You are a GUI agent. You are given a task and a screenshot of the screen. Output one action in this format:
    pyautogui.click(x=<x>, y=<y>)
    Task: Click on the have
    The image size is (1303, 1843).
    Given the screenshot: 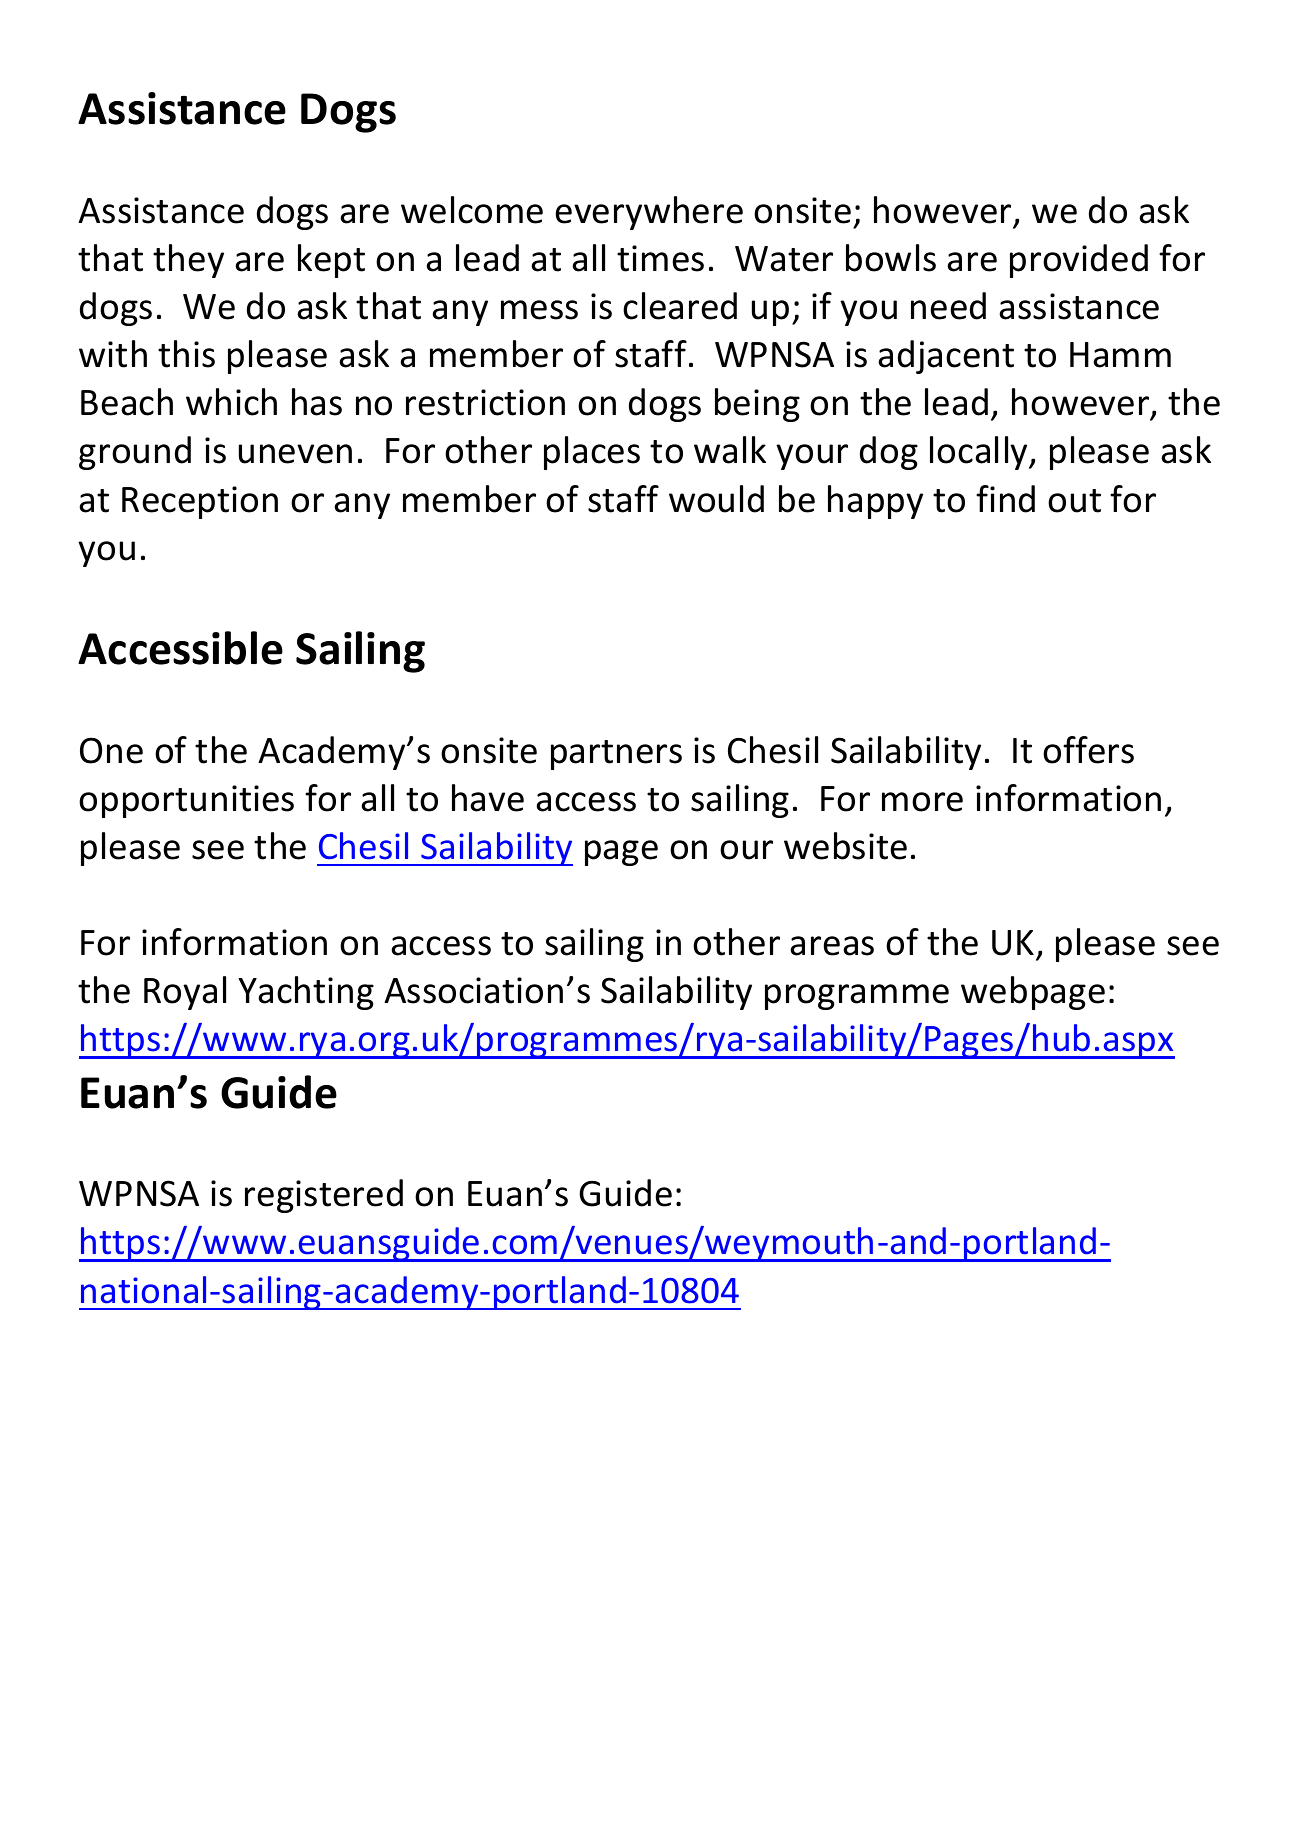 What is the action you would take?
    pyautogui.click(x=488, y=798)
